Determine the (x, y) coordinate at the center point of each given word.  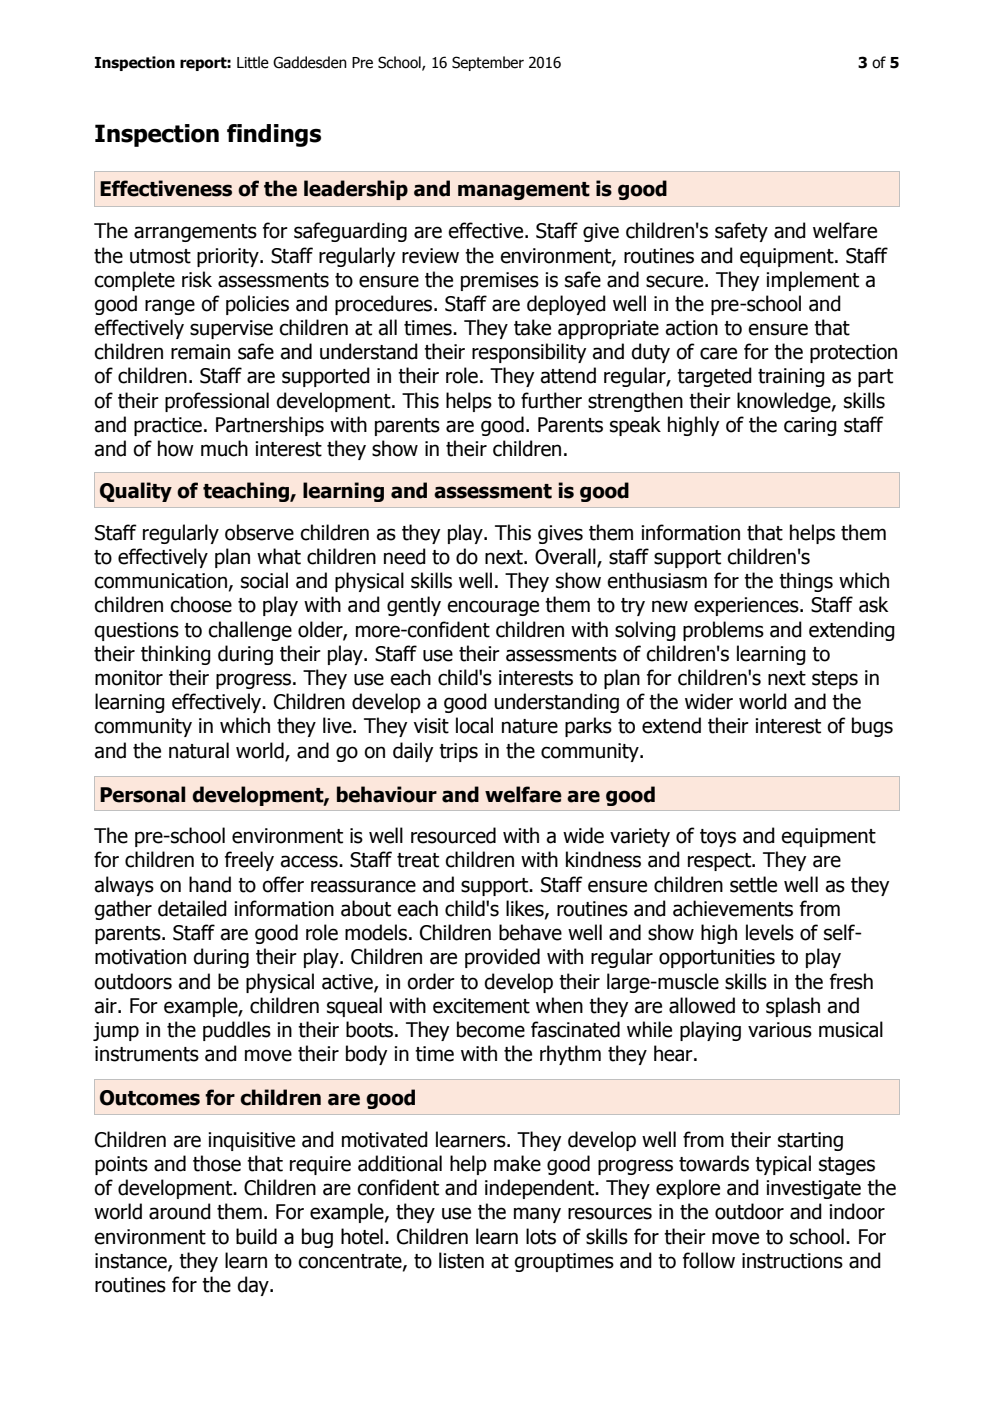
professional (217, 402)
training (791, 377)
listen (461, 1260)
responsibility (529, 353)
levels (770, 932)
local (474, 725)
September (488, 63)
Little (253, 62)
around (180, 1211)
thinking (176, 655)
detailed (192, 908)
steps (835, 680)
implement (812, 281)
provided (502, 958)
